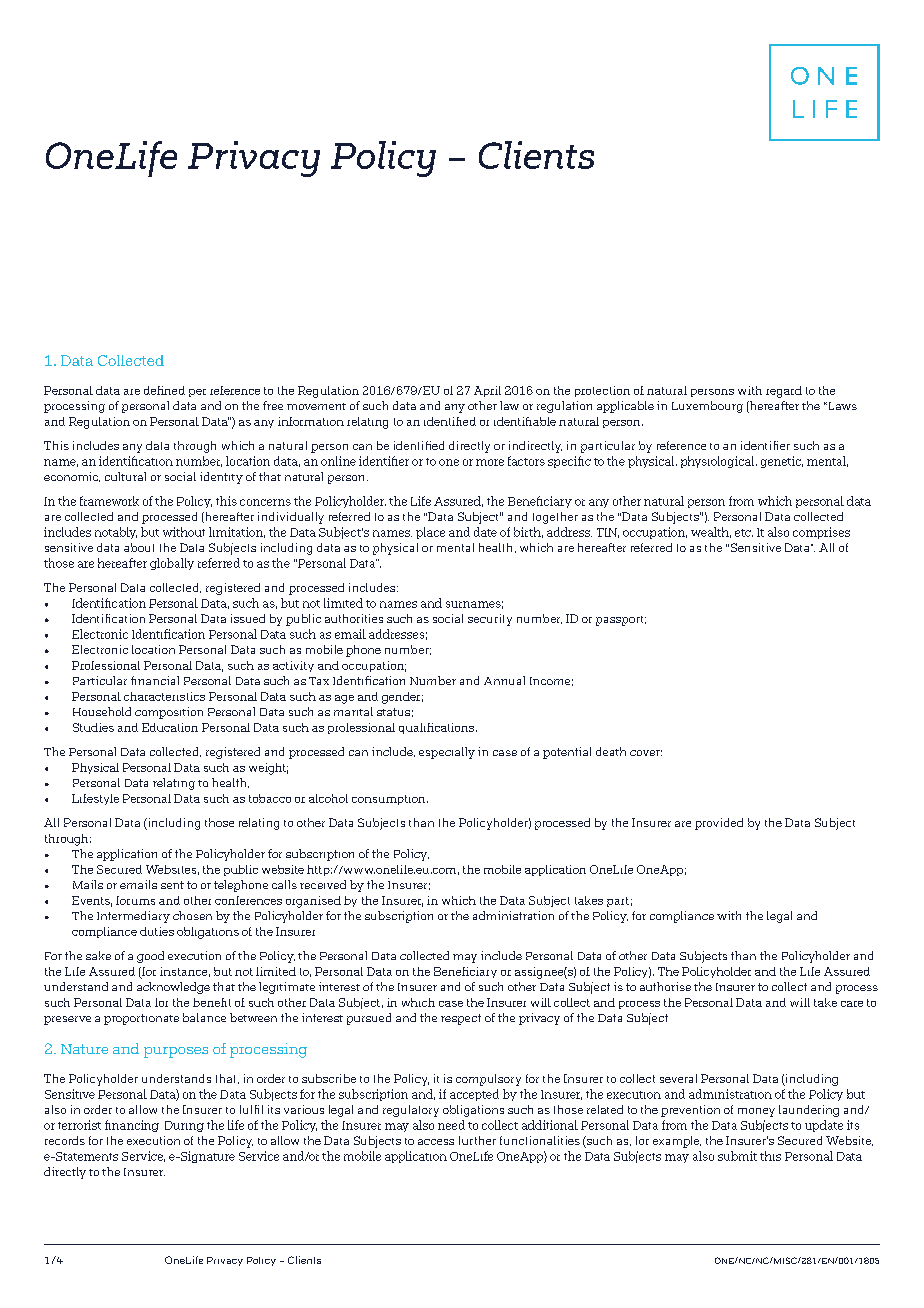 The width and height of the document is (924, 1308). What do you see at coordinates (184, 1126) in the document?
I see `During` at bounding box center [184, 1126].
